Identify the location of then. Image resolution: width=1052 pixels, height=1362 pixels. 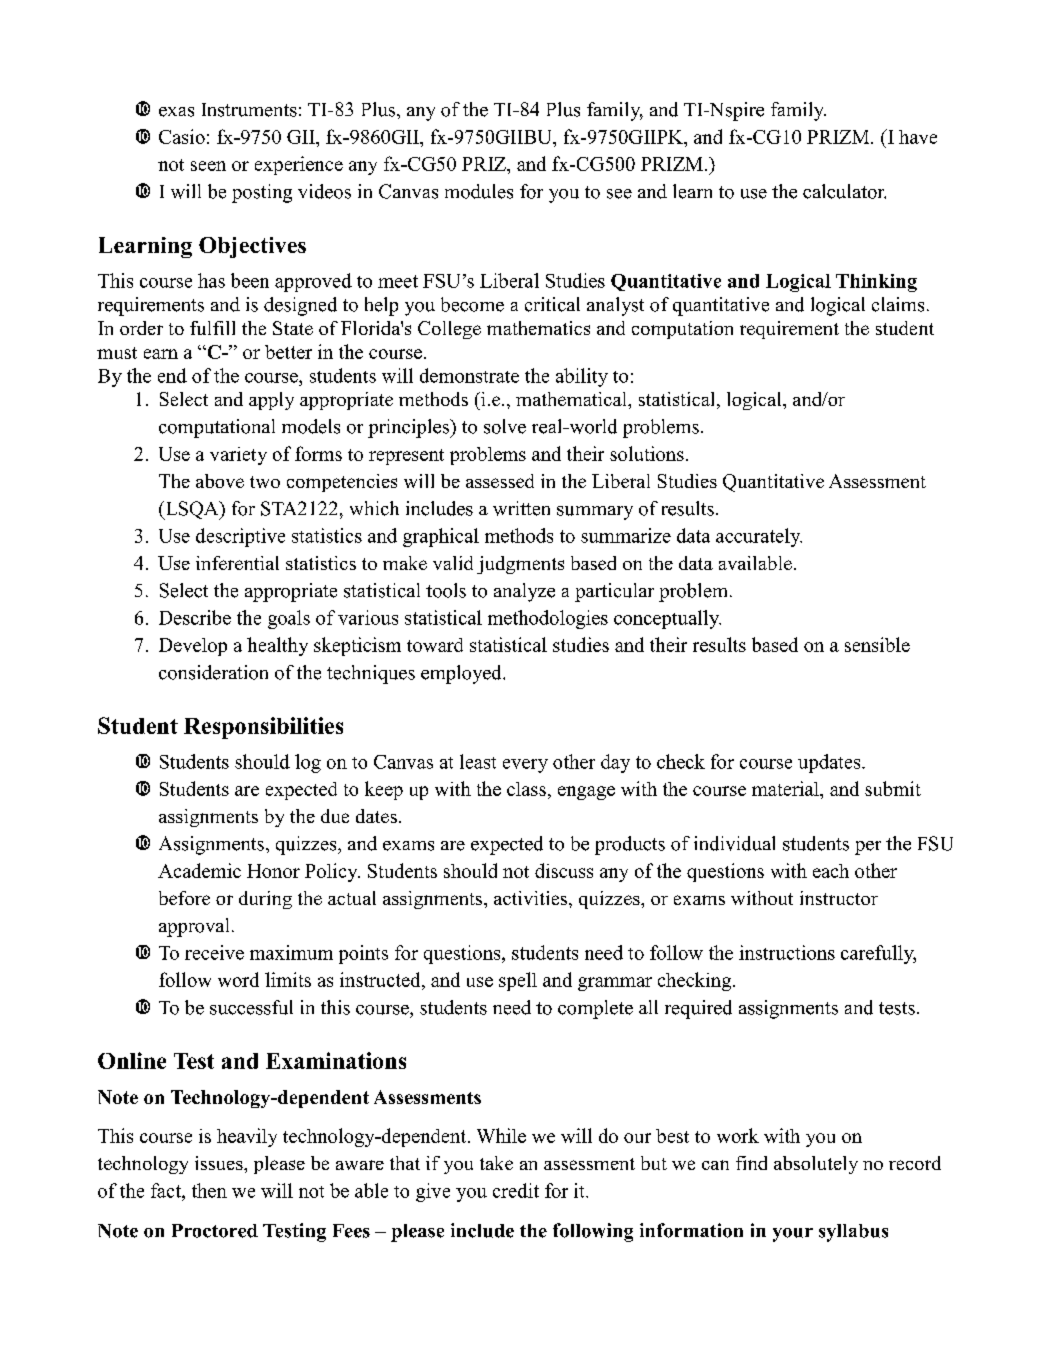
(209, 1190).
